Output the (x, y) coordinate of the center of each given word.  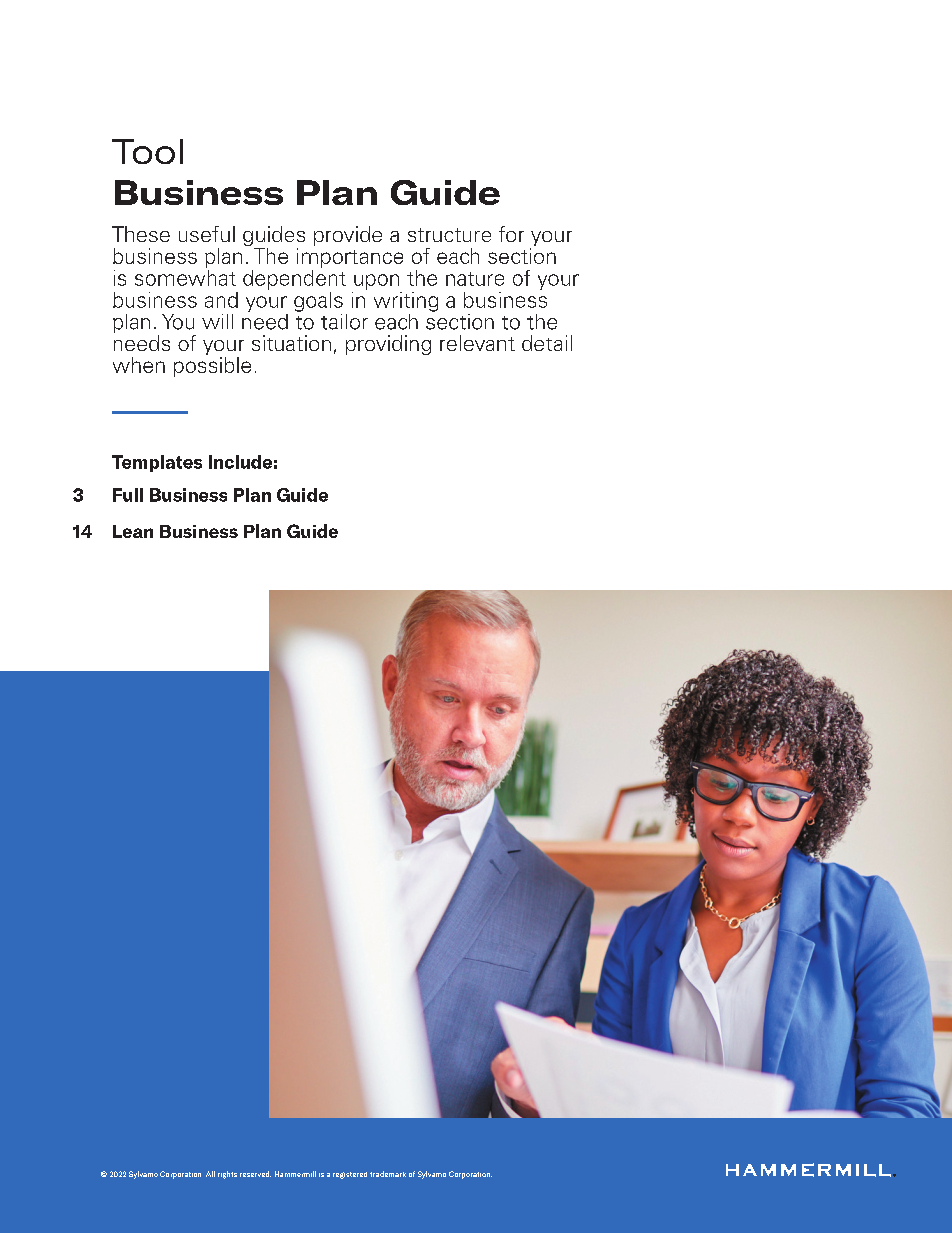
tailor (344, 322)
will (217, 321)
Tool (147, 151)
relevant (477, 343)
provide (348, 236)
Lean (133, 531)
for (511, 234)
